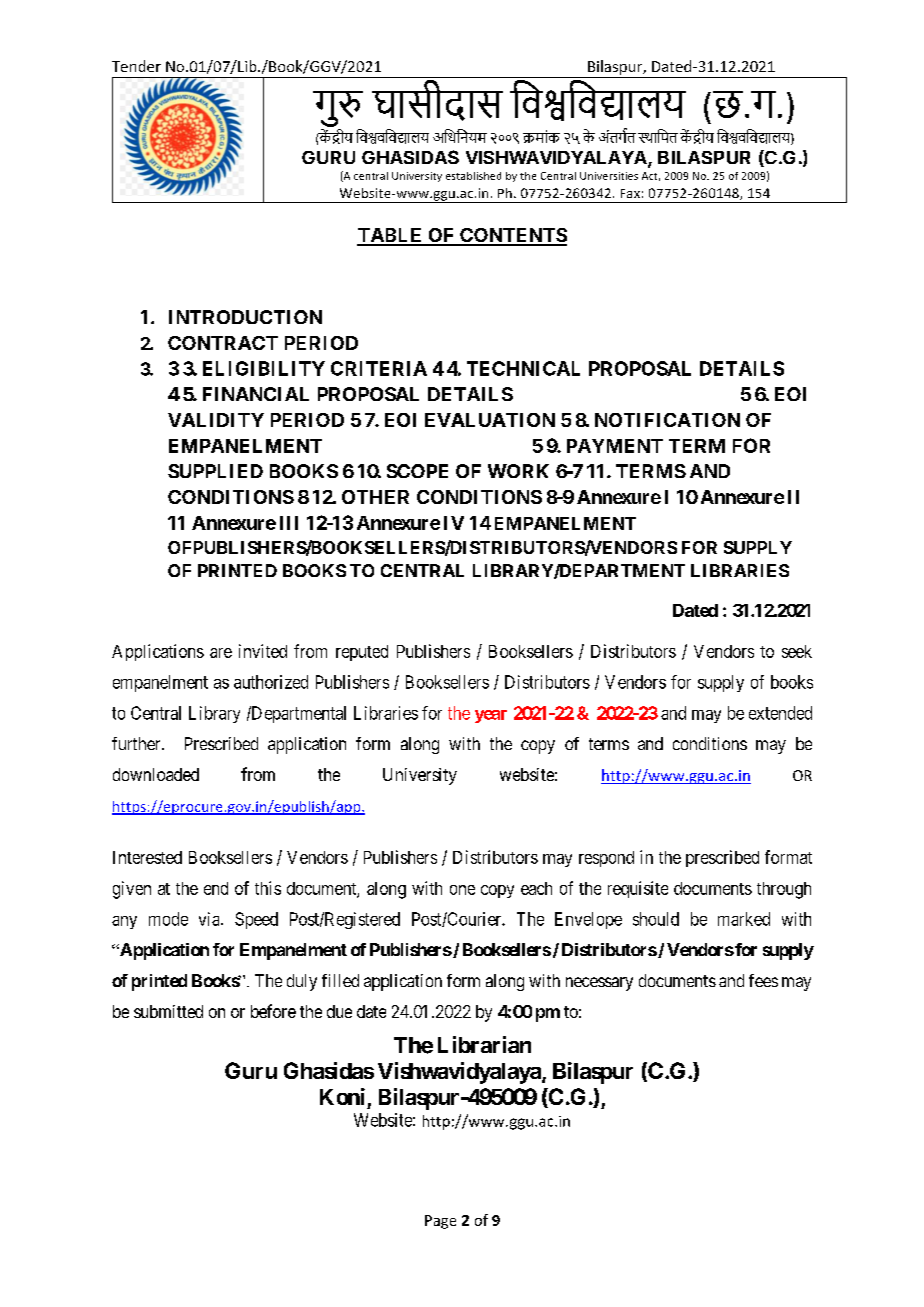  What do you see at coordinates (491, 716) in the image?
I see `year` at bounding box center [491, 716].
